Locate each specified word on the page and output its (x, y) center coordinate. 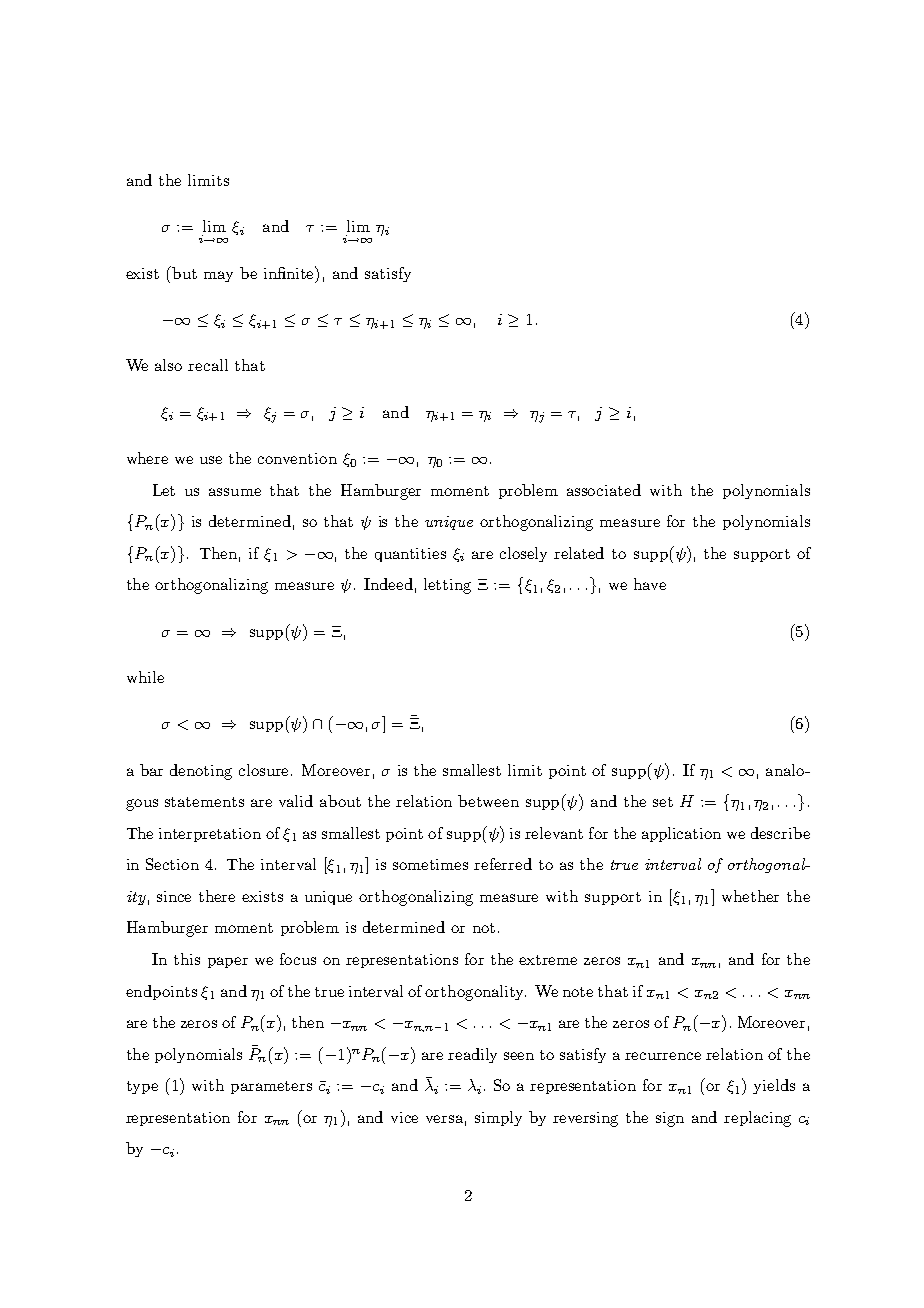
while (145, 677)
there (217, 896)
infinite (290, 272)
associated (604, 490)
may (218, 276)
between (488, 801)
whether (750, 896)
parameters (271, 1087)
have (650, 584)
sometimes (430, 864)
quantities (410, 555)
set (663, 802)
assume (235, 492)
